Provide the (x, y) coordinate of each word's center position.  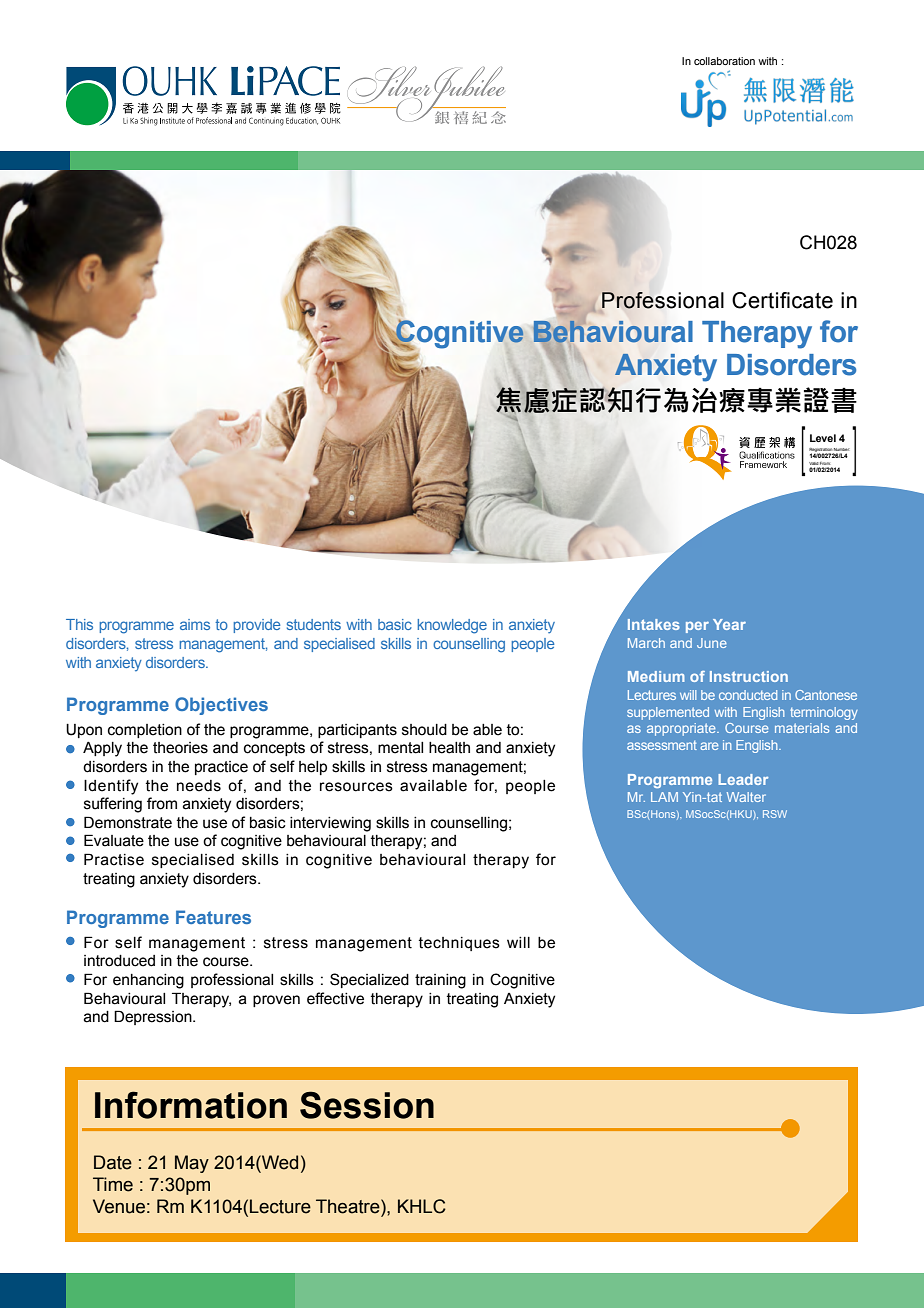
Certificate (782, 300)
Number (842, 449)
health (449, 748)
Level (823, 438)
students (314, 624)
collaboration (724, 61)
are (709, 746)
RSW (775, 814)
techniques (459, 944)
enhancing (148, 981)
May (192, 1164)
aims (195, 624)
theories (180, 748)
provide (256, 626)
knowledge (452, 626)
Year (729, 624)
